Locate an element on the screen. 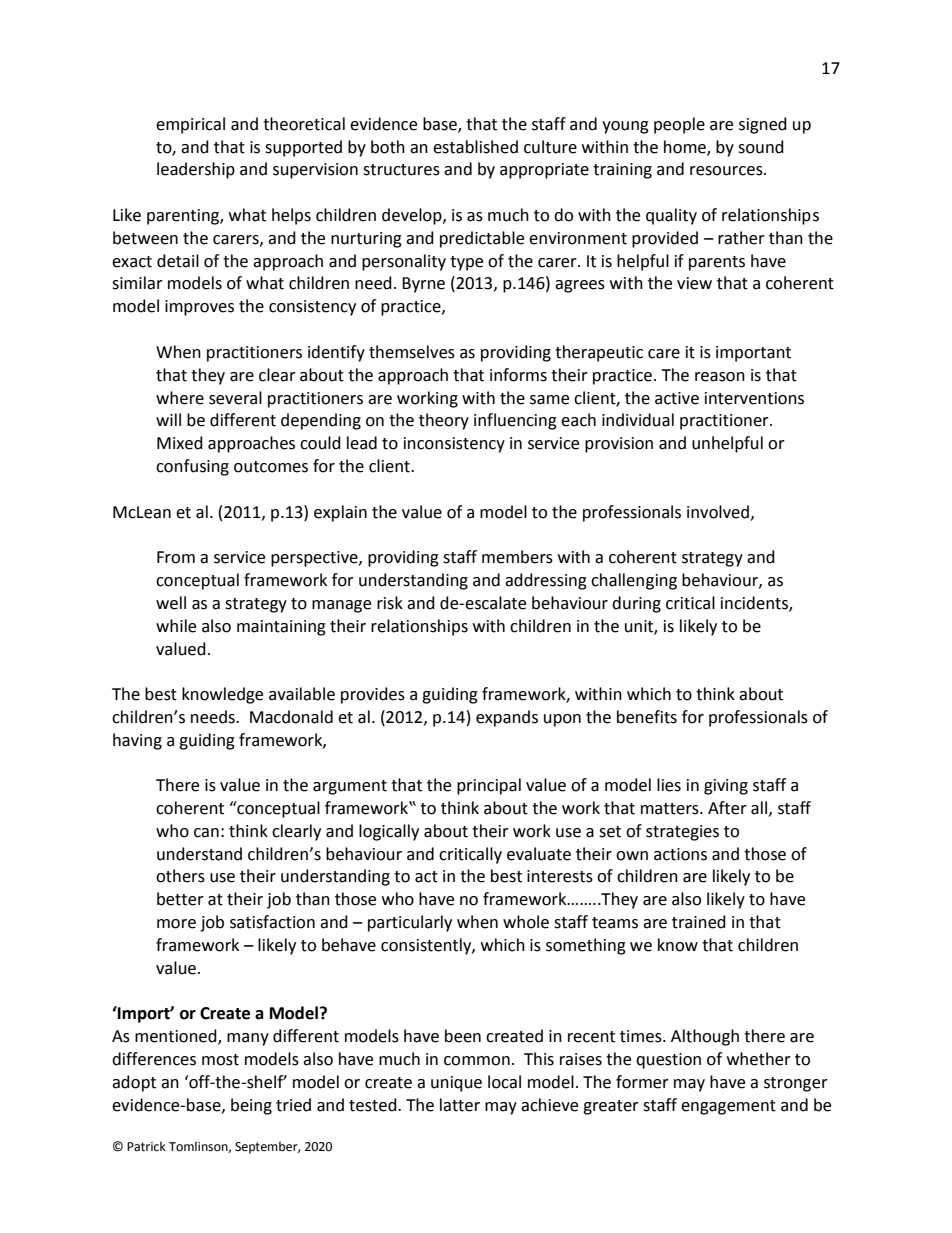  empirical is located at coordinates (190, 125).
